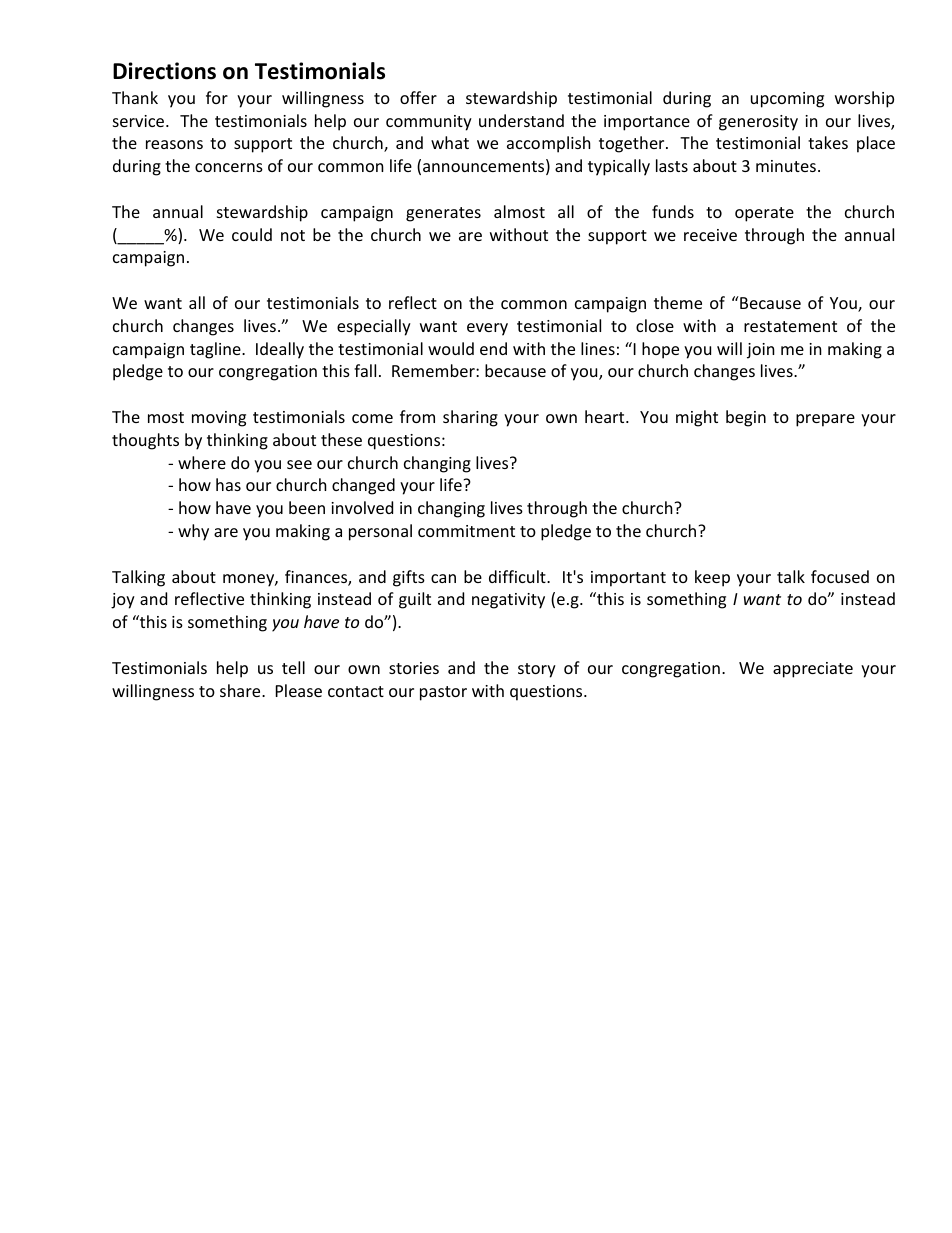 The height and width of the screenshot is (1233, 952). What do you see at coordinates (825, 420) in the screenshot?
I see `prepare` at bounding box center [825, 420].
